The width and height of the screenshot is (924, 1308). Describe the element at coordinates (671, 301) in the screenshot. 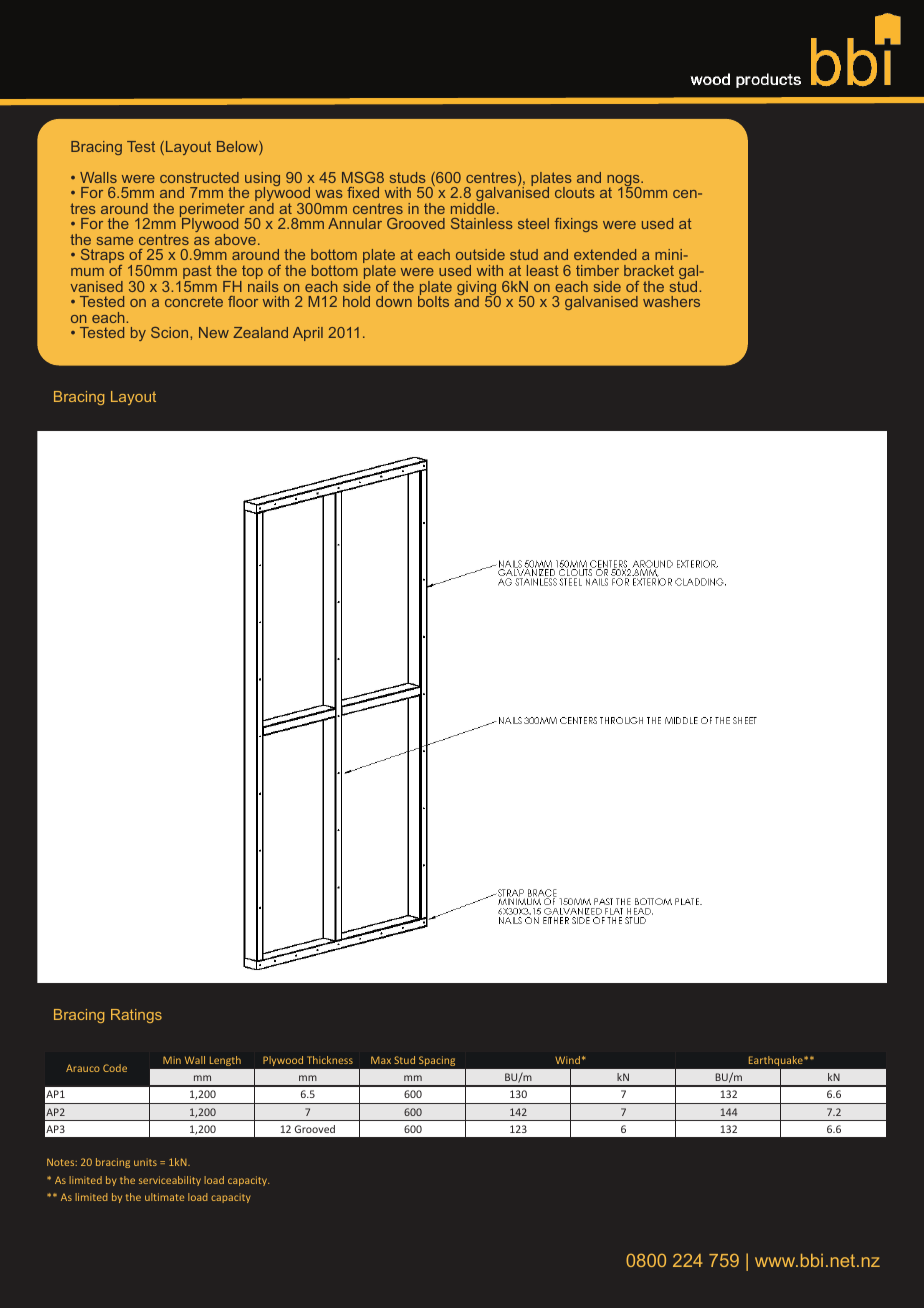

I see `washers` at that location.
